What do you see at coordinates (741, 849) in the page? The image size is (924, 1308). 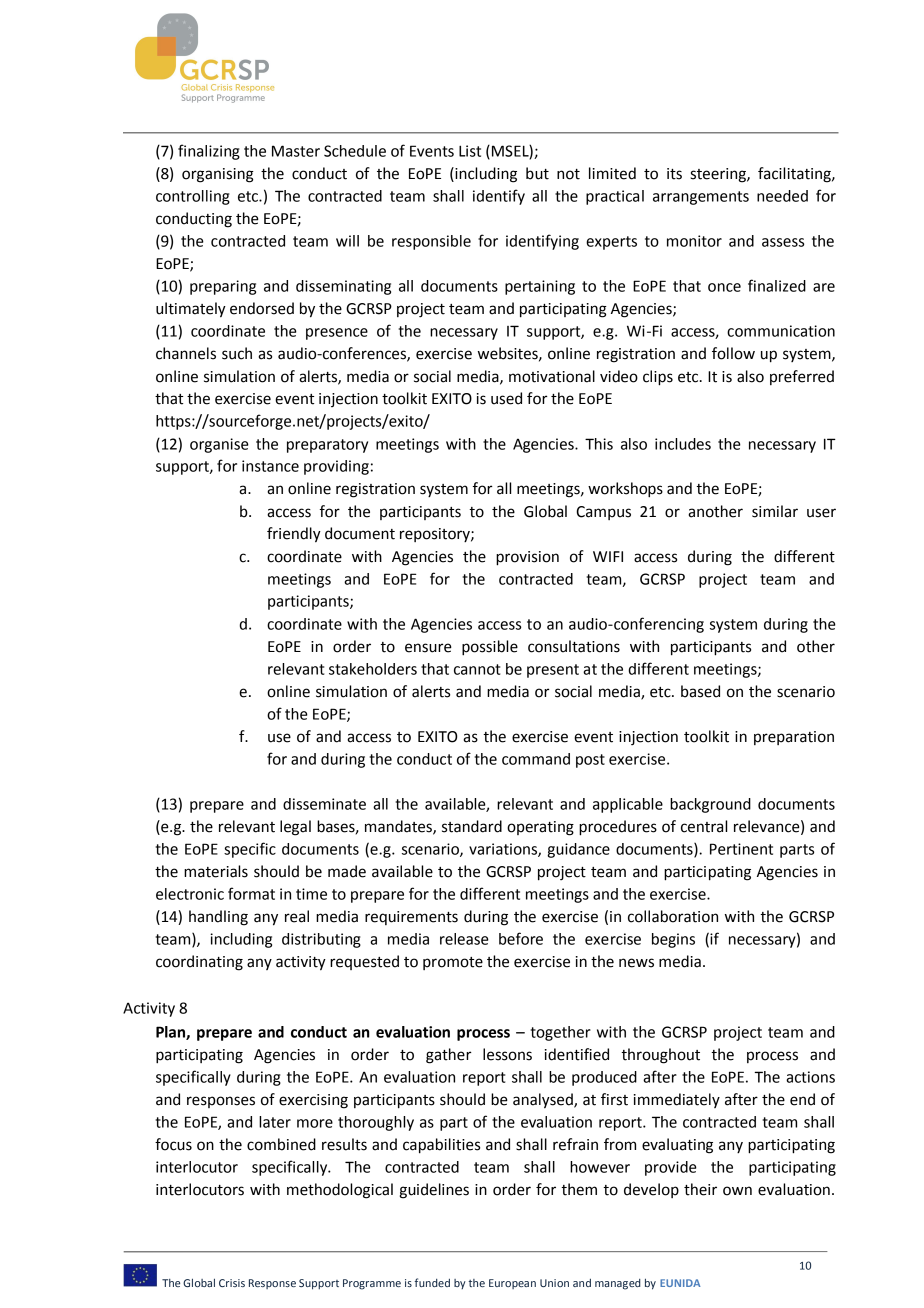 I see `Pertinent` at bounding box center [741, 849].
